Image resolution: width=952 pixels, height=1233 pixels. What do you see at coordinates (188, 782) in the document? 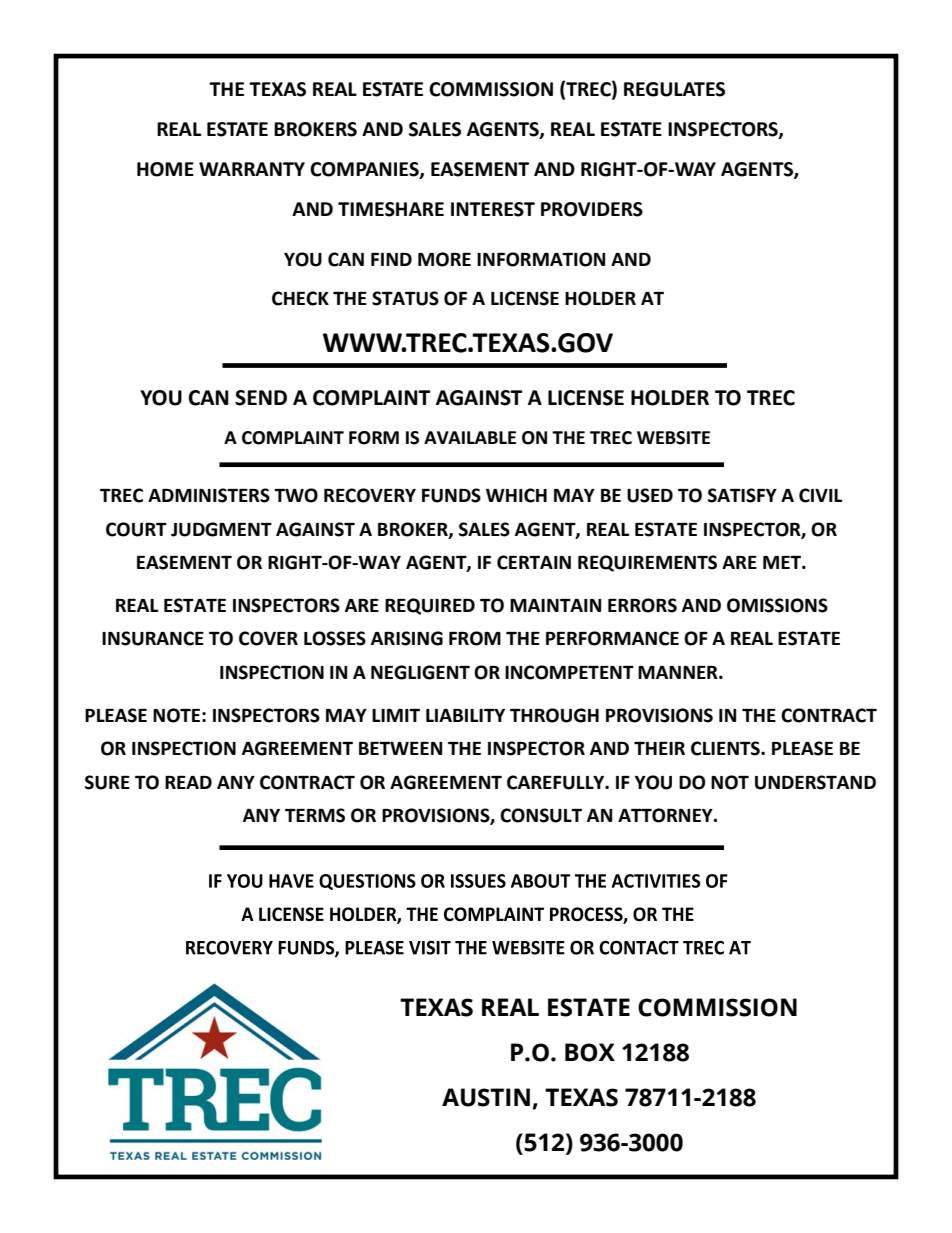
I see `READ` at bounding box center [188, 782].
